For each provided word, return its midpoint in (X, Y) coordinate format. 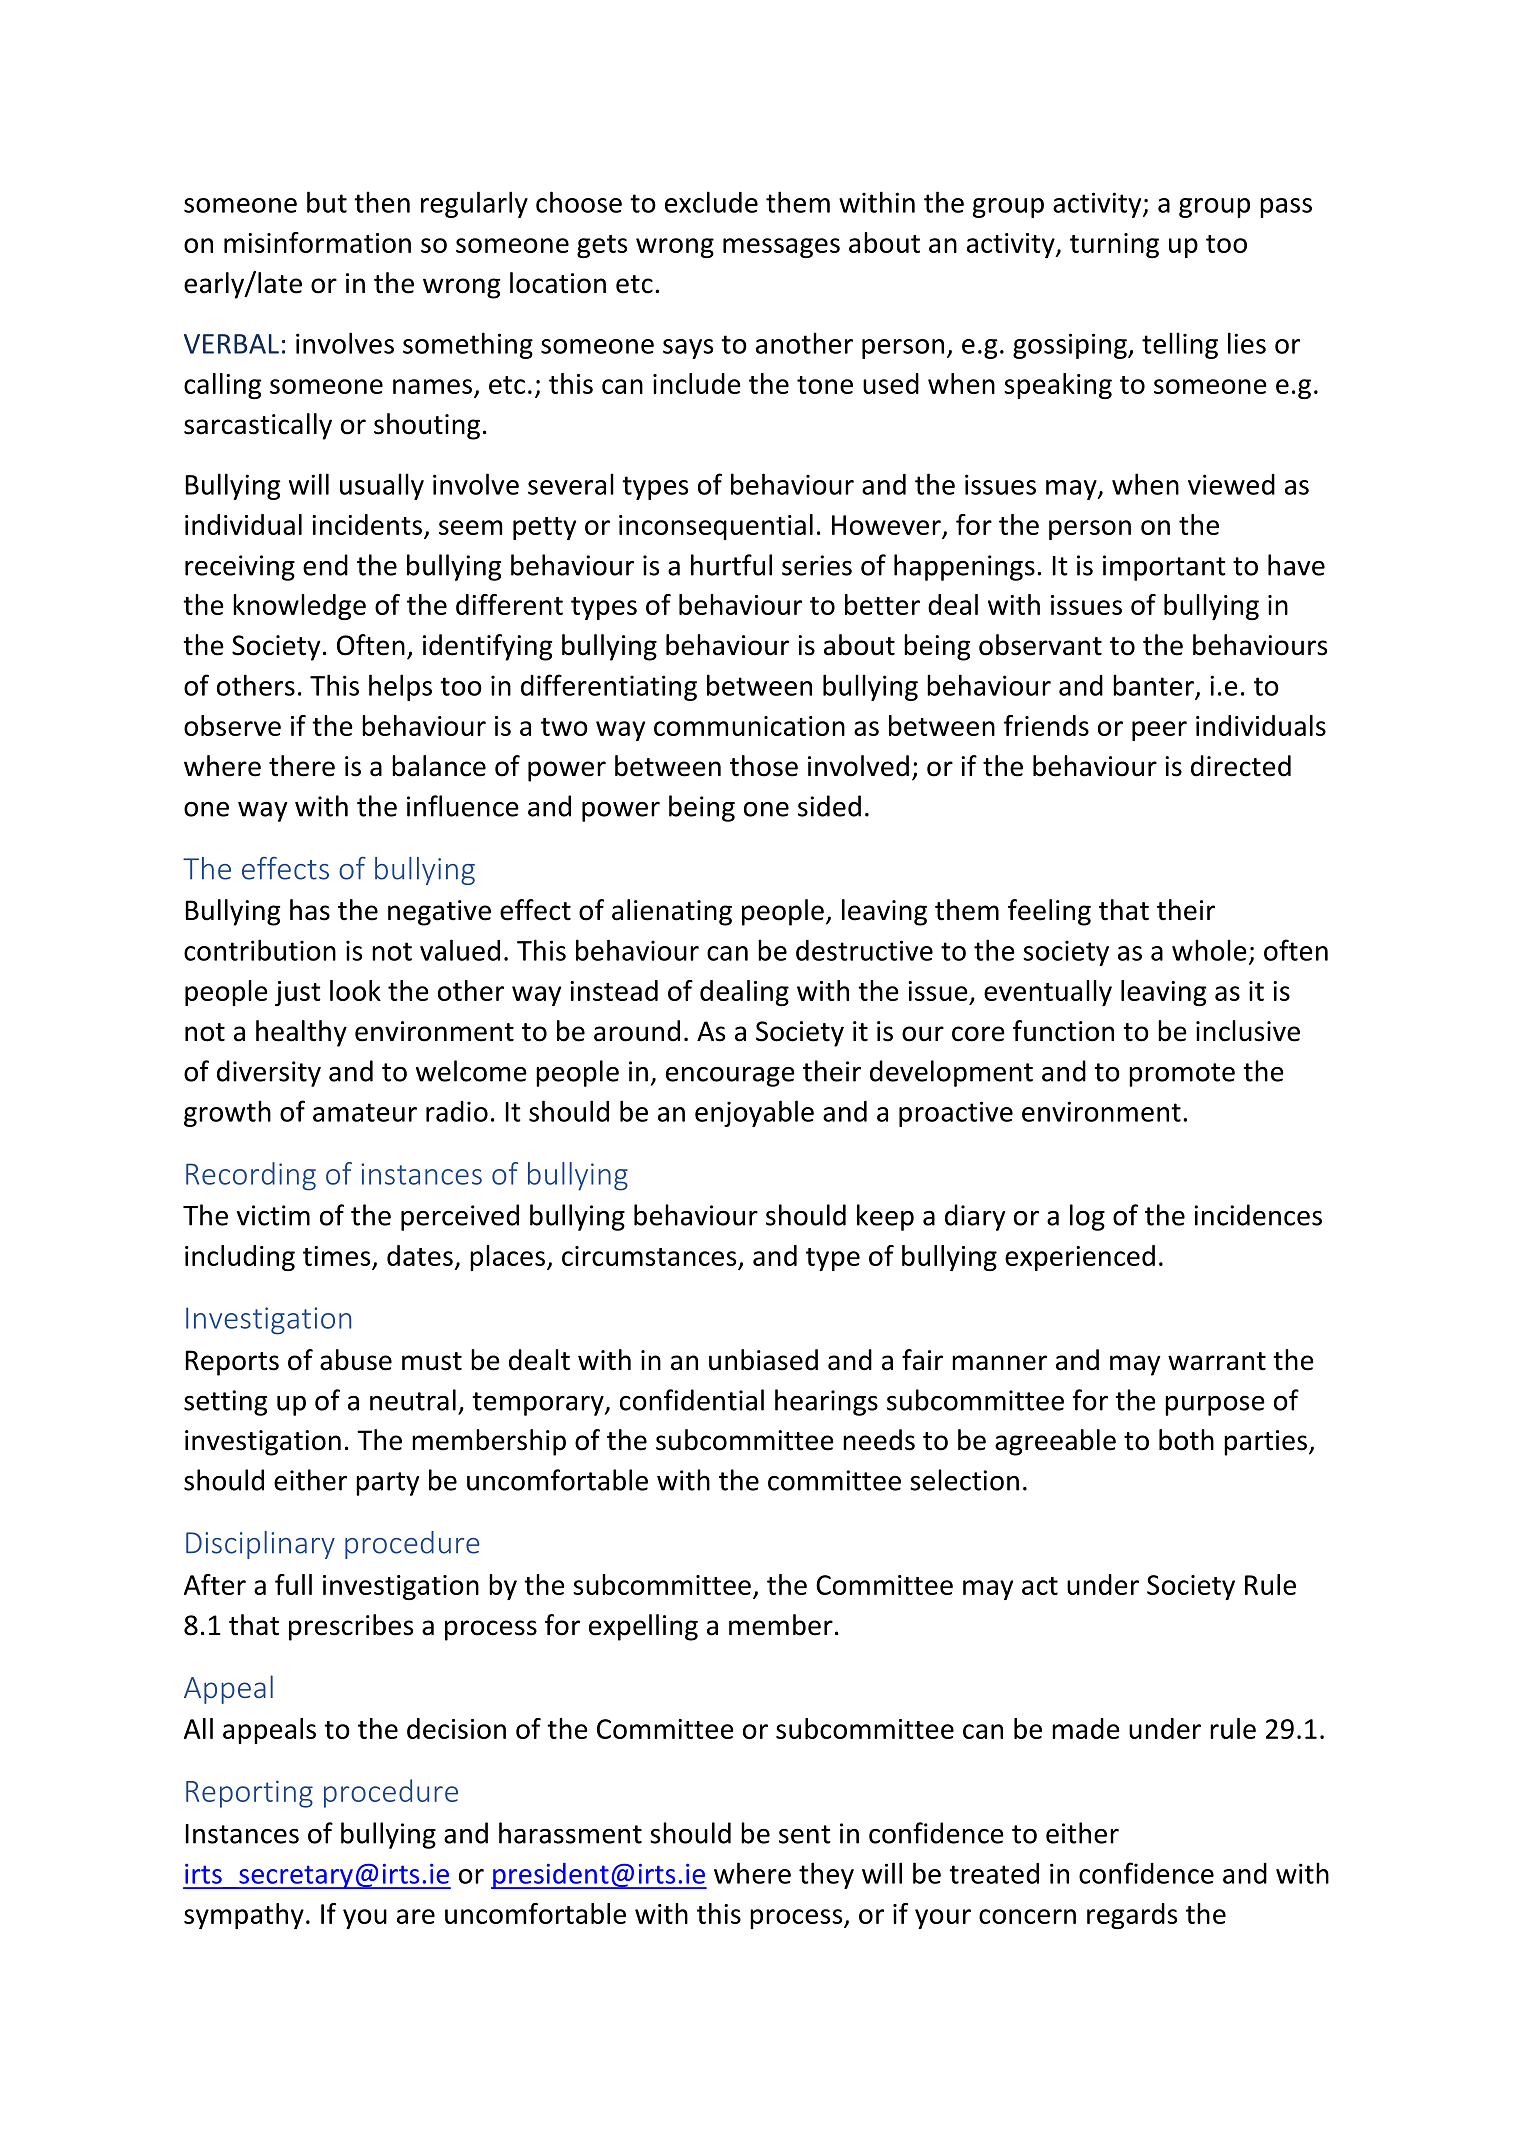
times (336, 1256)
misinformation (317, 242)
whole (1209, 950)
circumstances (649, 1256)
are (416, 1916)
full (293, 1584)
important (1164, 568)
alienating (672, 912)
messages (781, 248)
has (310, 910)
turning (1114, 245)
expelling (643, 1627)
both (1186, 1440)
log (1087, 1217)
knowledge (299, 607)
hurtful (731, 565)
